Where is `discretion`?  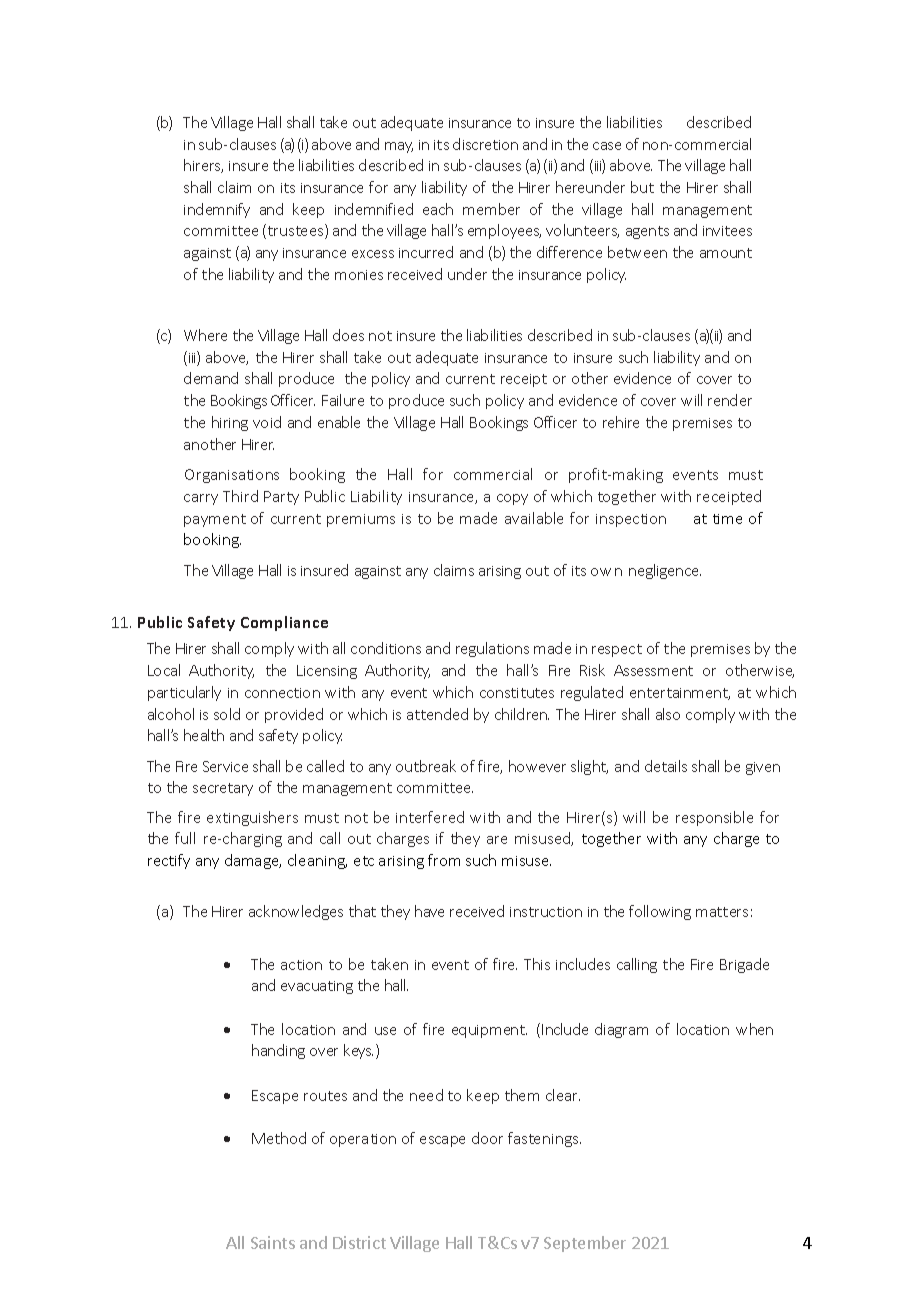 discretion is located at coordinates (485, 144).
